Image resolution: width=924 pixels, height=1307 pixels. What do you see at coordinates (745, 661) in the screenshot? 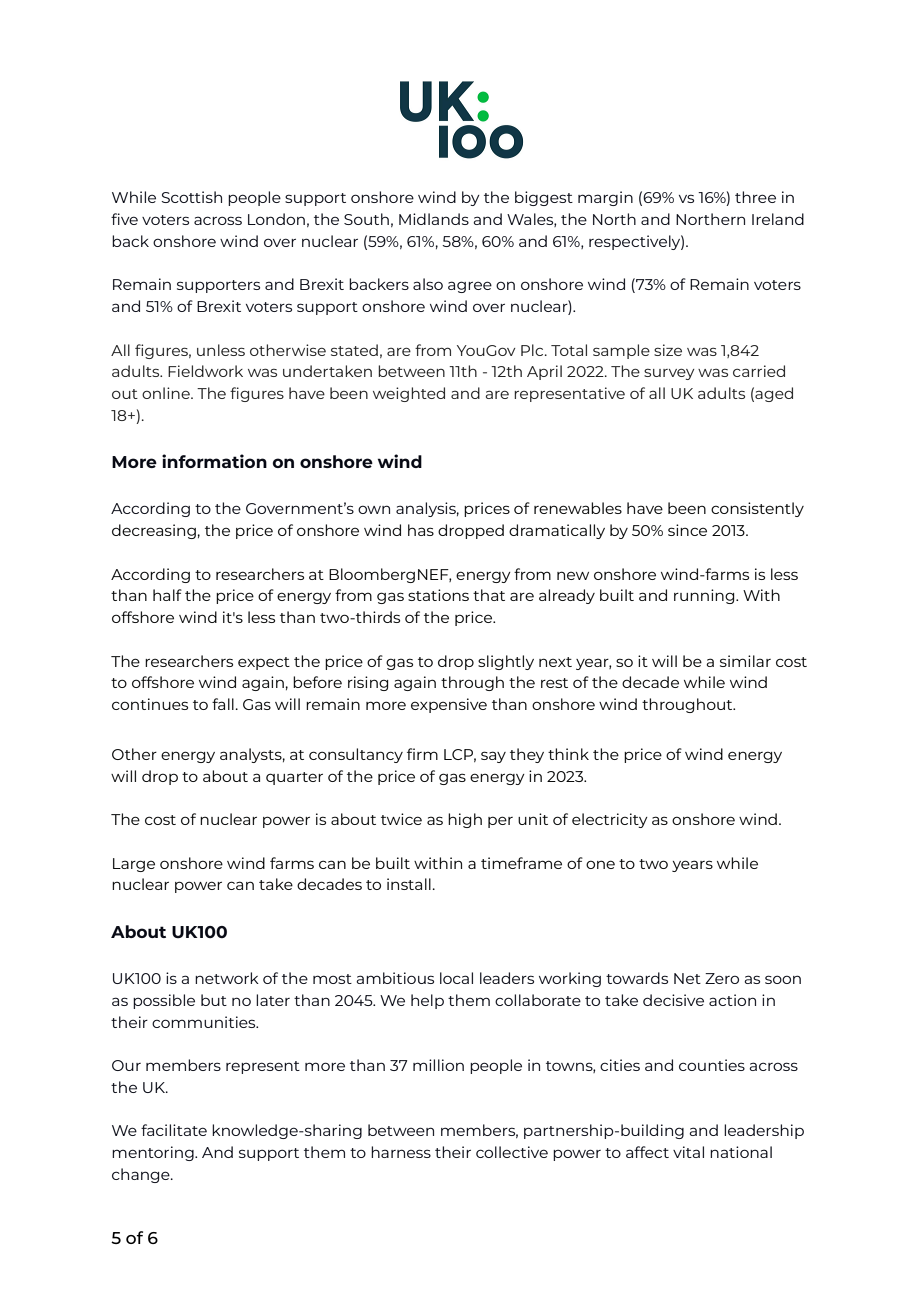
I see `similar` at bounding box center [745, 661].
